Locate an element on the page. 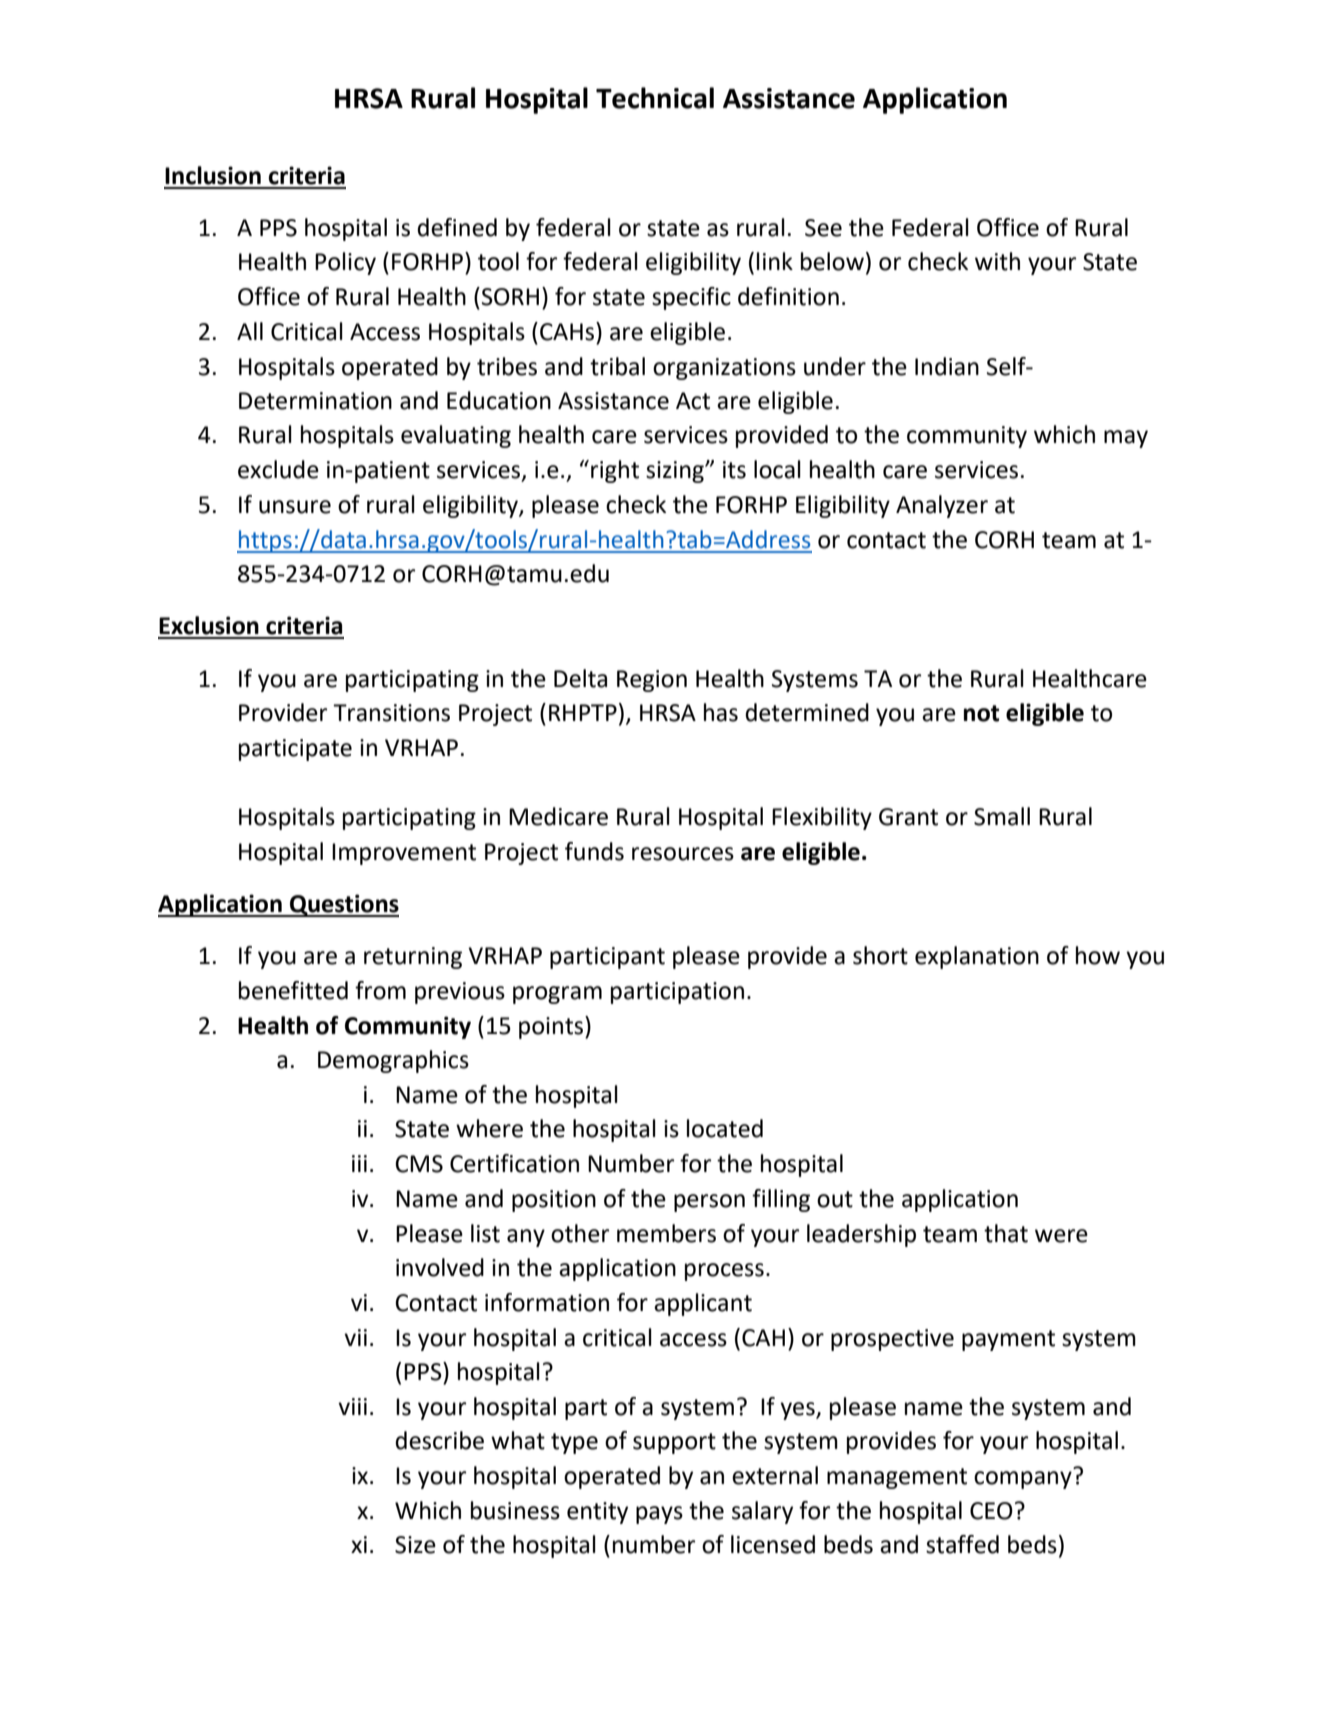  with is located at coordinates (997, 261).
